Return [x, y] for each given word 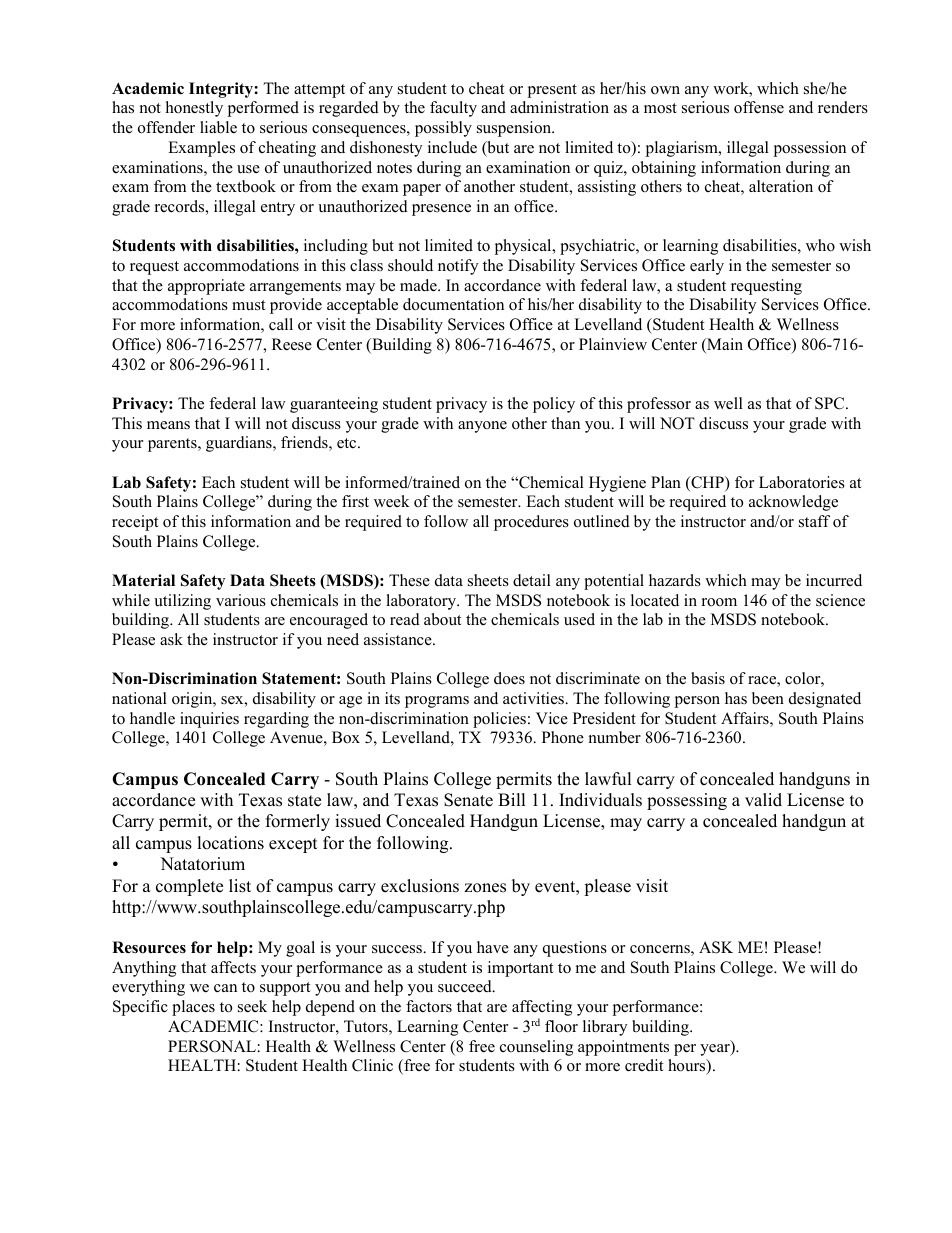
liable [218, 127]
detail [532, 580]
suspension [515, 129]
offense [759, 107]
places [193, 1008]
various [241, 600]
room [719, 602]
